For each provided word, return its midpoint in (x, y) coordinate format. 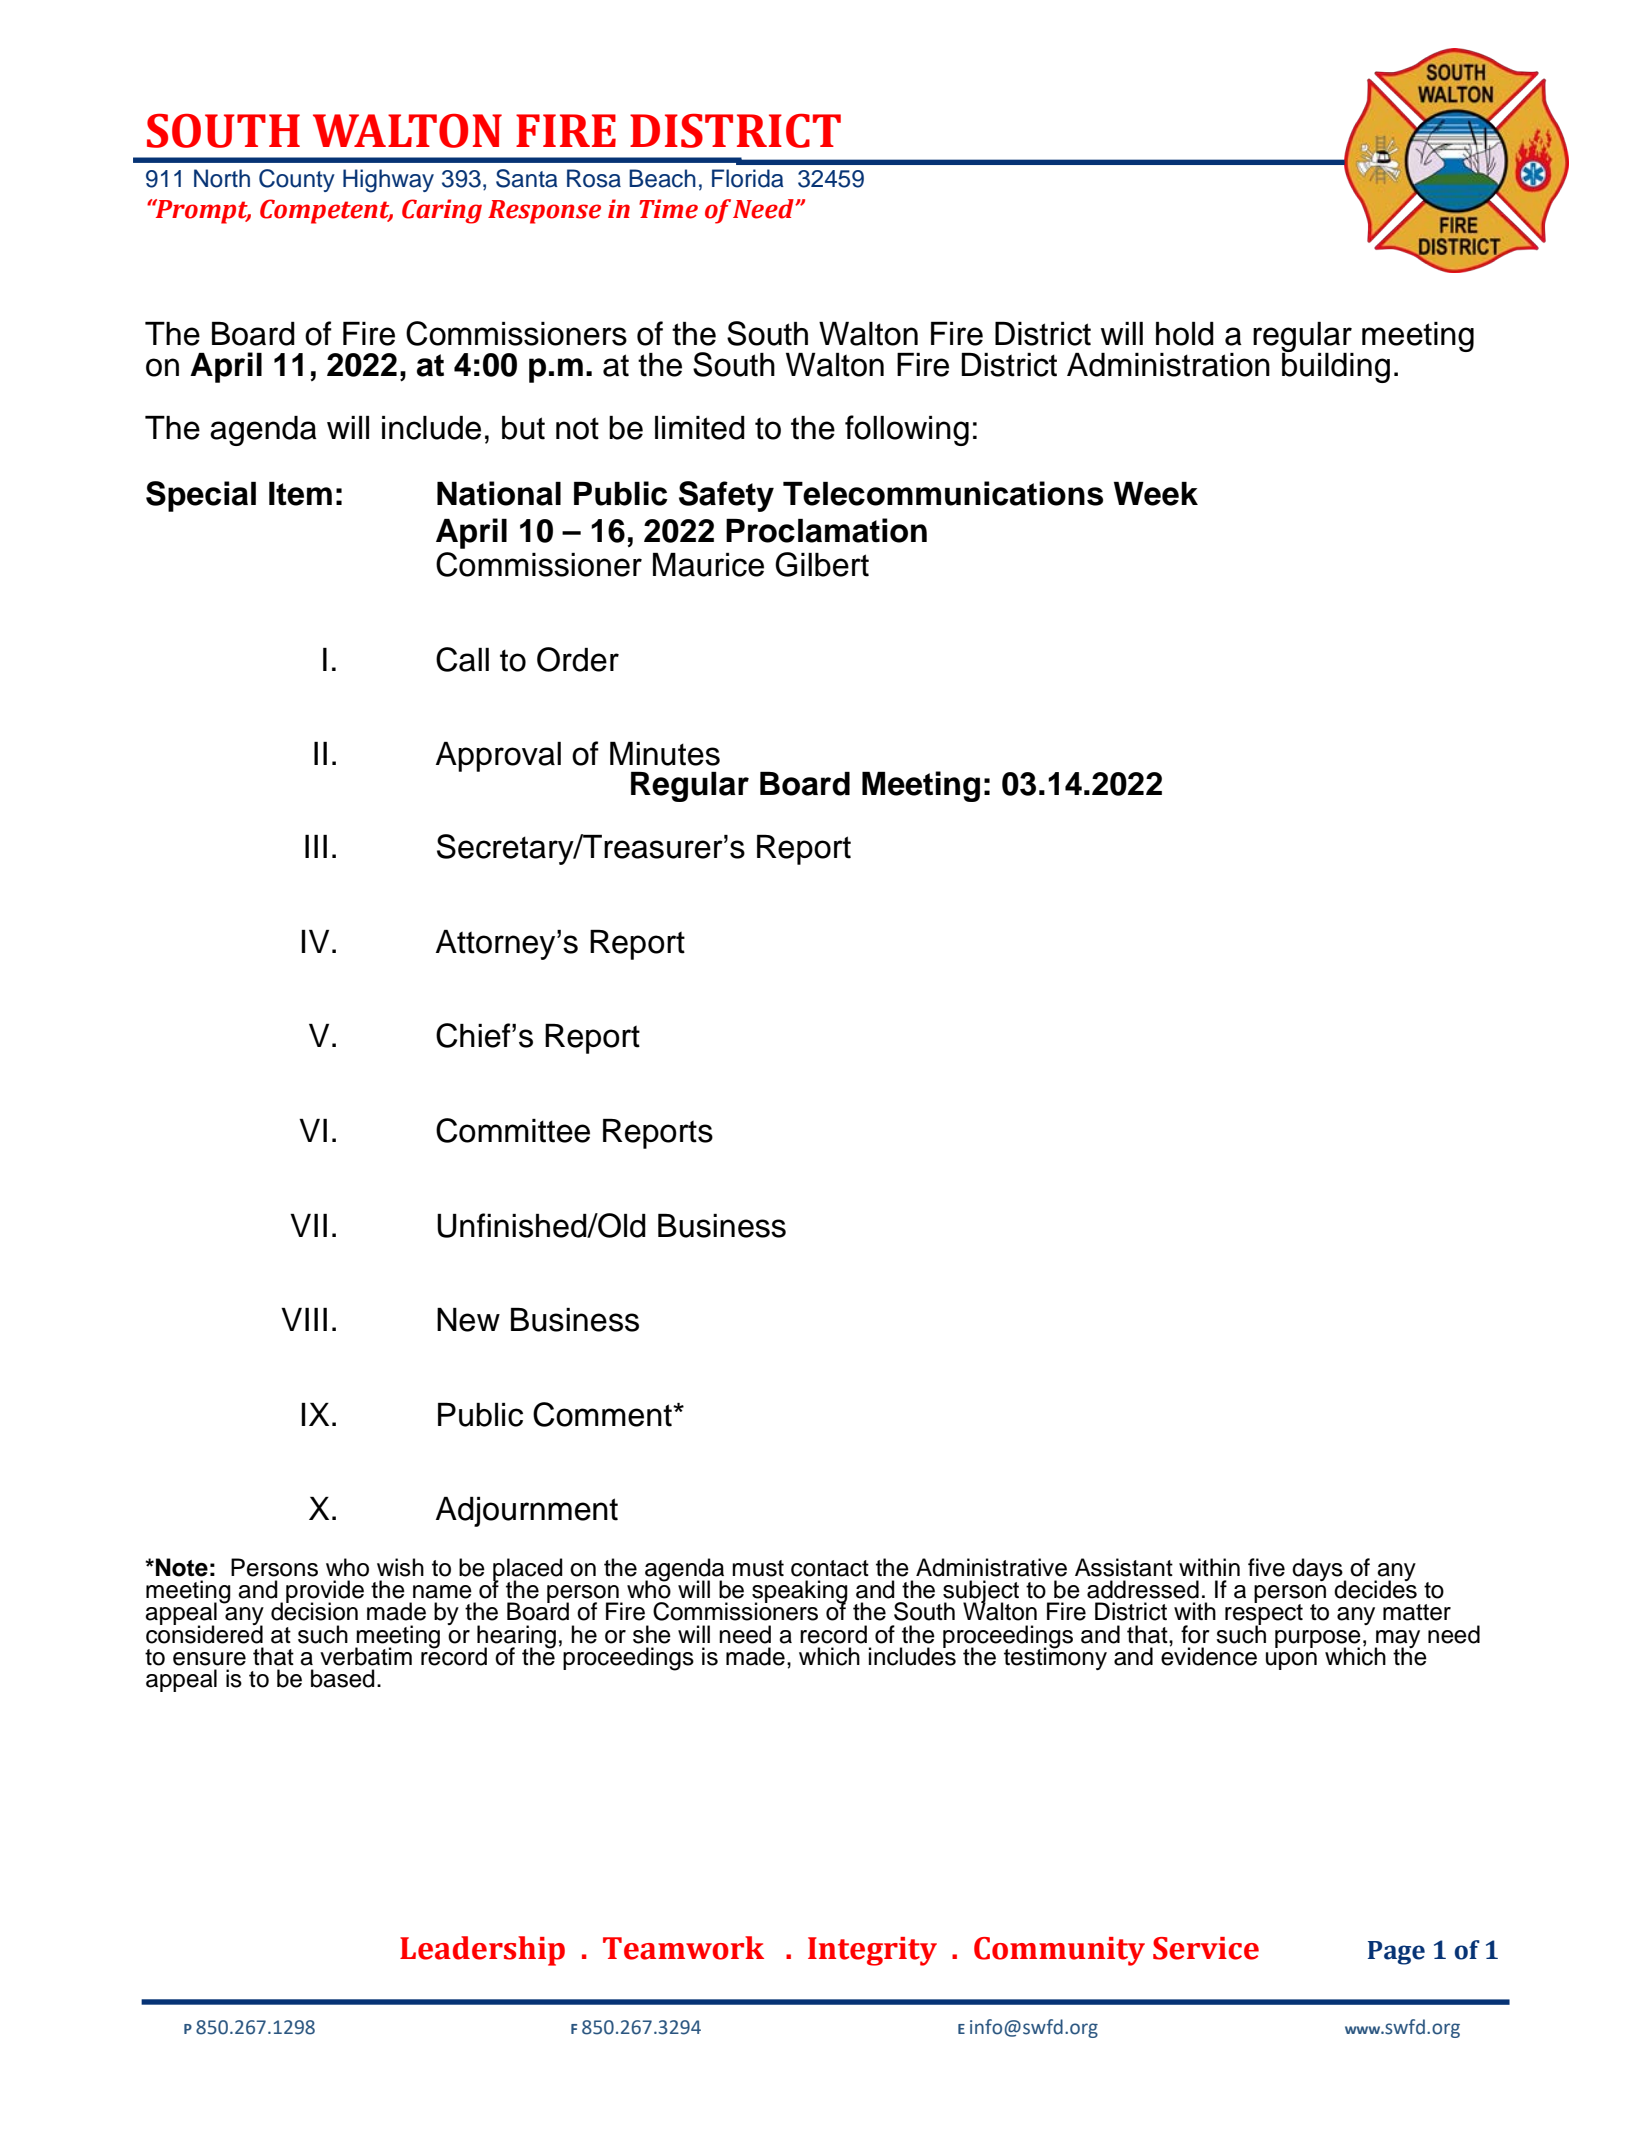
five (1266, 1567)
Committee (513, 1130)
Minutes (665, 754)
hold (1185, 334)
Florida (748, 178)
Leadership (482, 1951)
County (297, 180)
